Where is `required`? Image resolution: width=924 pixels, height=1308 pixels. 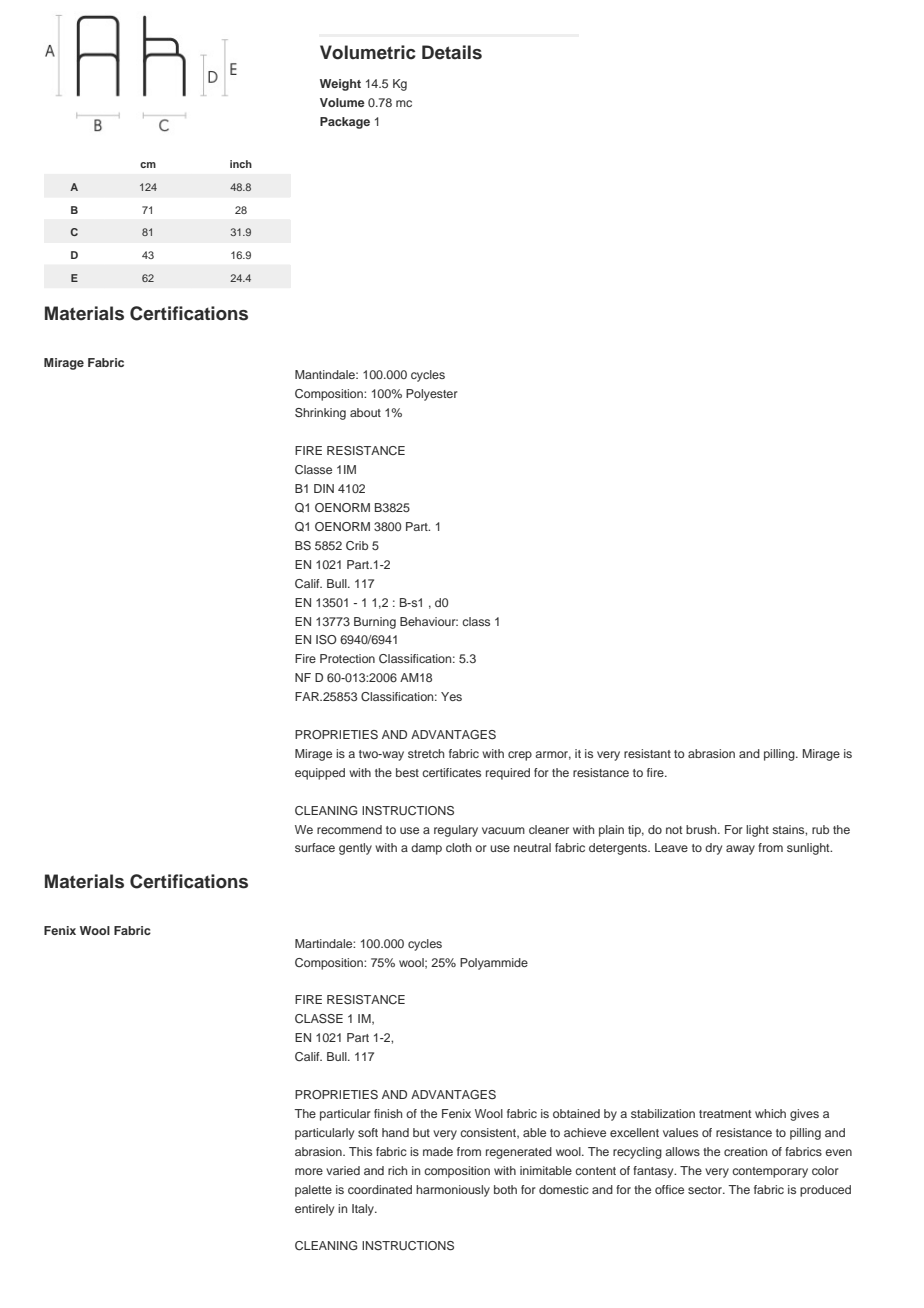
required is located at coordinates (508, 774).
